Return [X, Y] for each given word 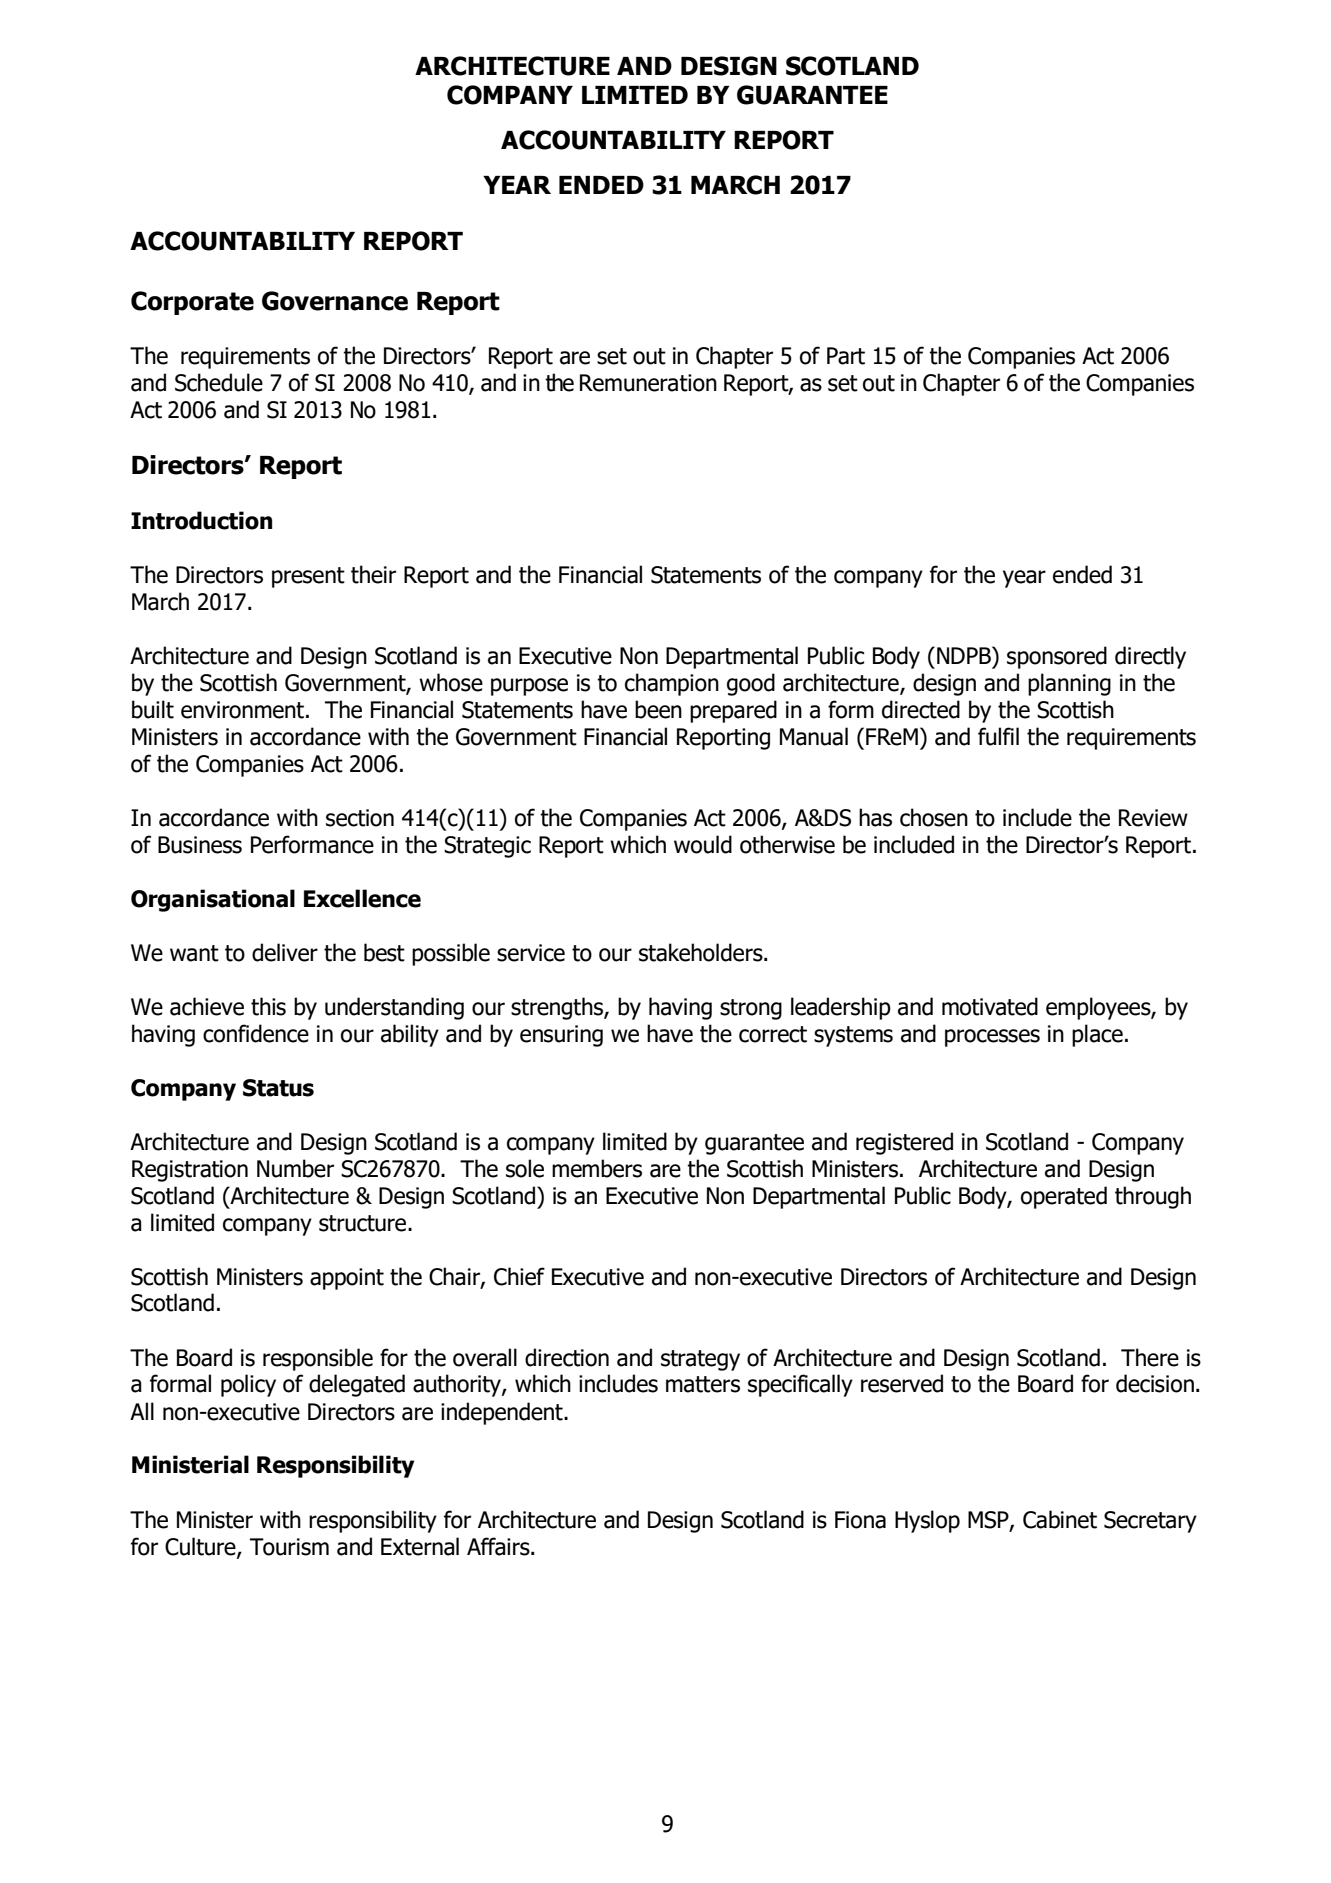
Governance [335, 301]
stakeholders [702, 952]
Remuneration [648, 383]
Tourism [289, 1547]
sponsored [1057, 657]
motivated [990, 1006]
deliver [285, 952]
